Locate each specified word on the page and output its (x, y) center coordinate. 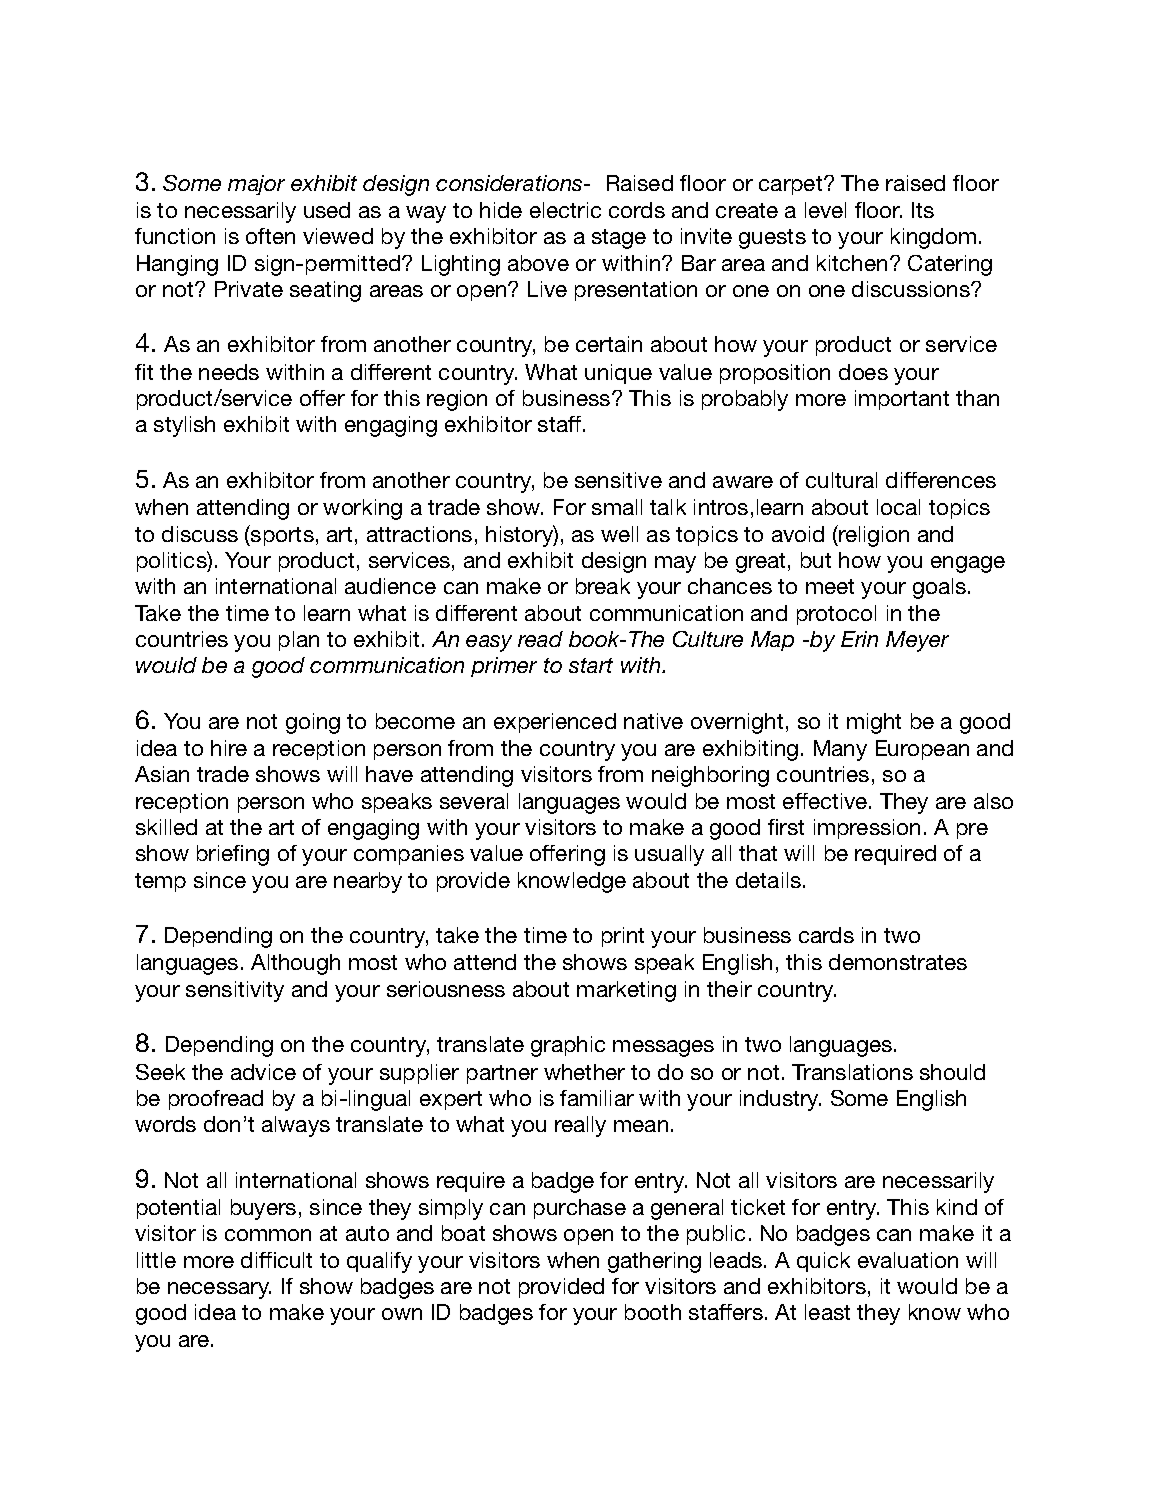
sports (281, 535)
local (898, 507)
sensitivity (235, 991)
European (922, 750)
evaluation (908, 1260)
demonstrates (898, 962)
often (270, 236)
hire (229, 748)
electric (565, 210)
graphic (568, 1046)
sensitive (618, 480)
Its (923, 210)
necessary (219, 1290)
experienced (555, 723)
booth (653, 1312)
